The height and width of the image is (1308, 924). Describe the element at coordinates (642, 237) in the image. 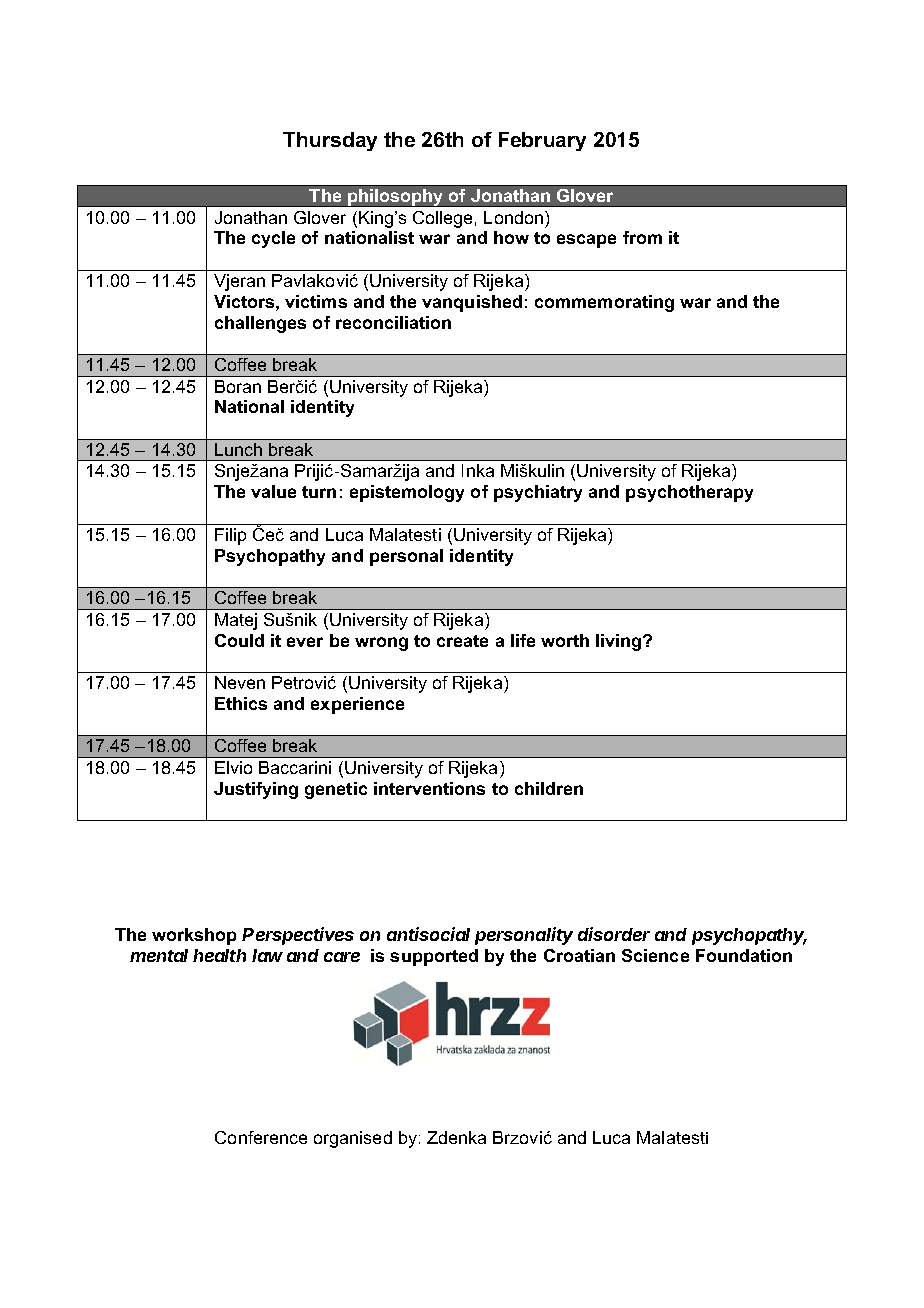

I see `from` at that location.
